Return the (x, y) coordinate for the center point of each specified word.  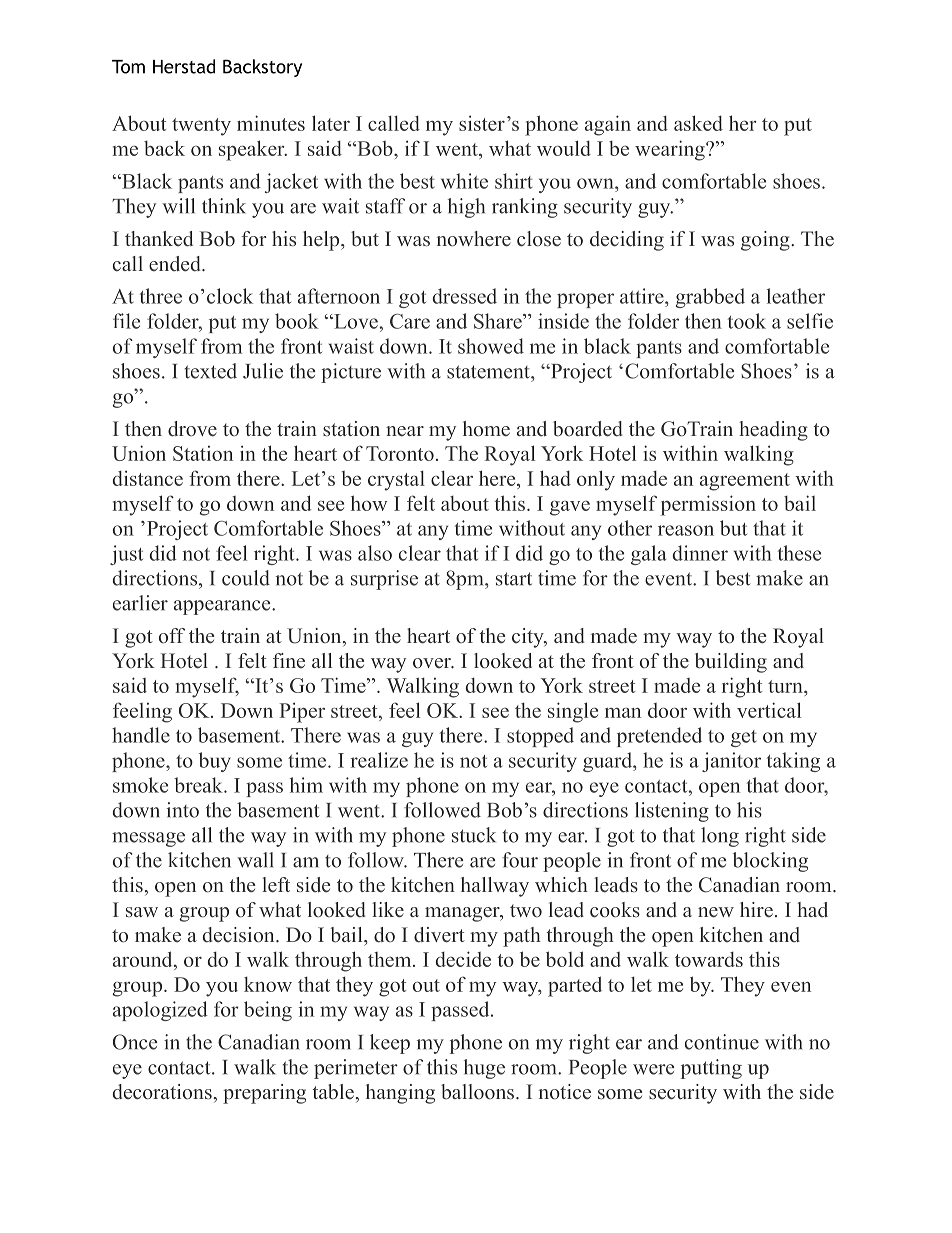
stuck (474, 835)
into (183, 810)
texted (211, 371)
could (246, 578)
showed (491, 346)
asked (698, 123)
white (464, 181)
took (747, 321)
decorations (162, 1092)
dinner (700, 553)
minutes (271, 123)
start (514, 579)
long (720, 837)
